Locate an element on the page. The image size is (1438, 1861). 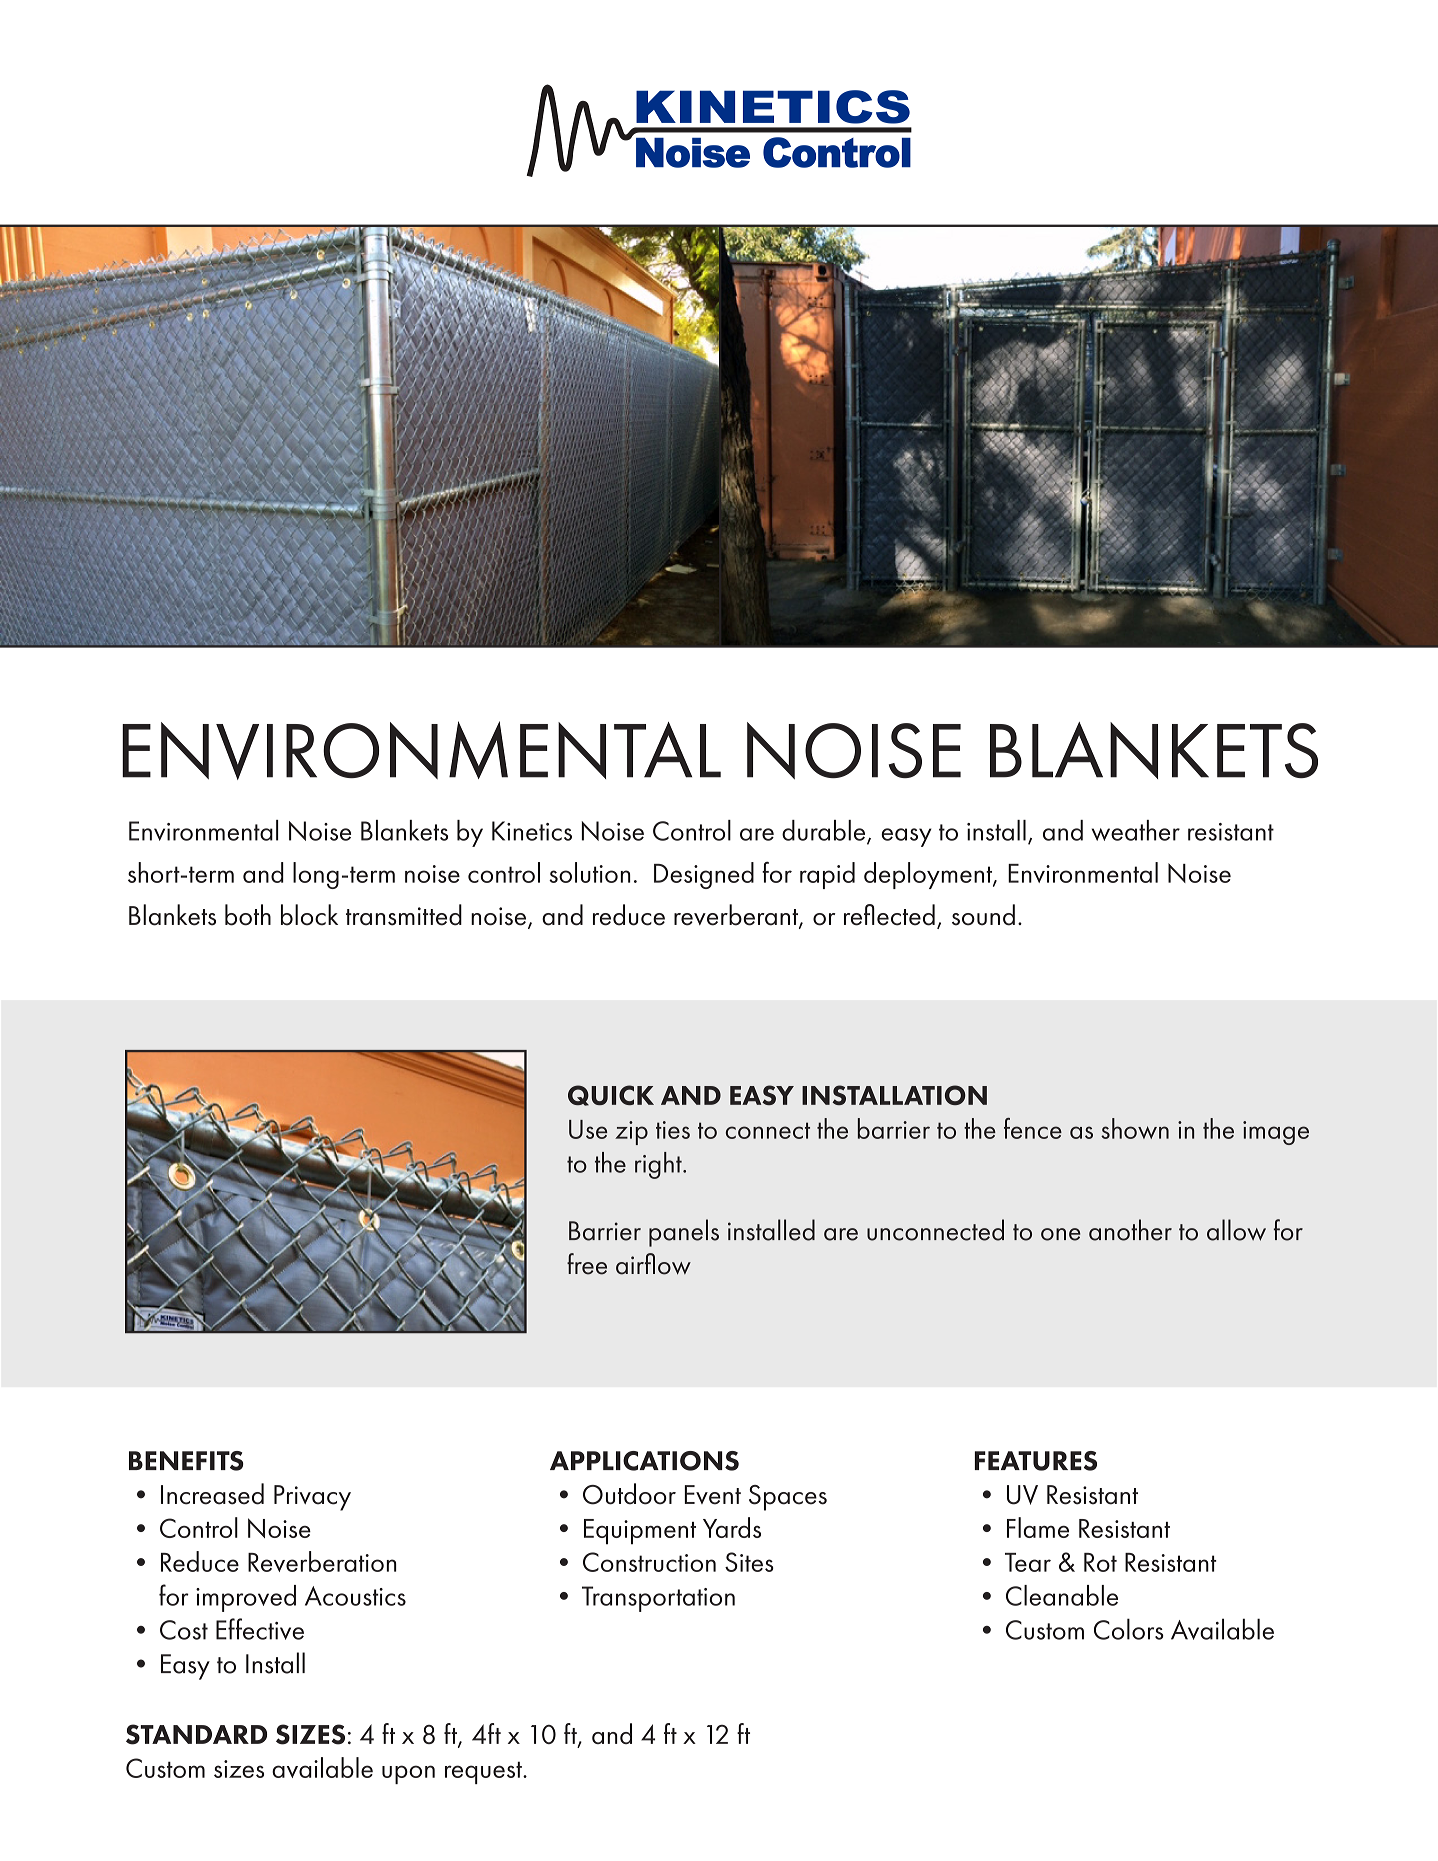
Designed is located at coordinates (704, 875).
